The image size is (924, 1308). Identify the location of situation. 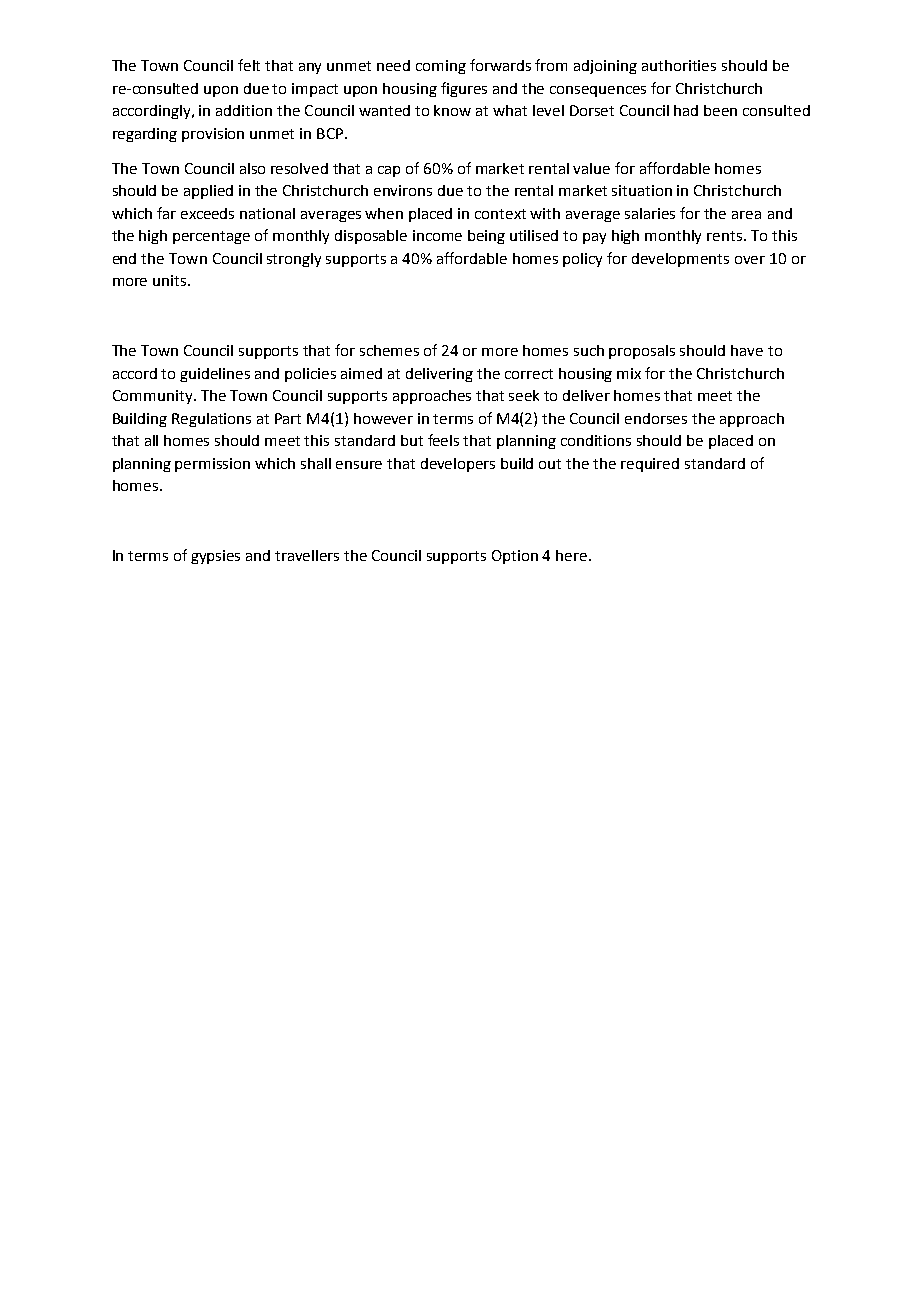
(642, 190).
